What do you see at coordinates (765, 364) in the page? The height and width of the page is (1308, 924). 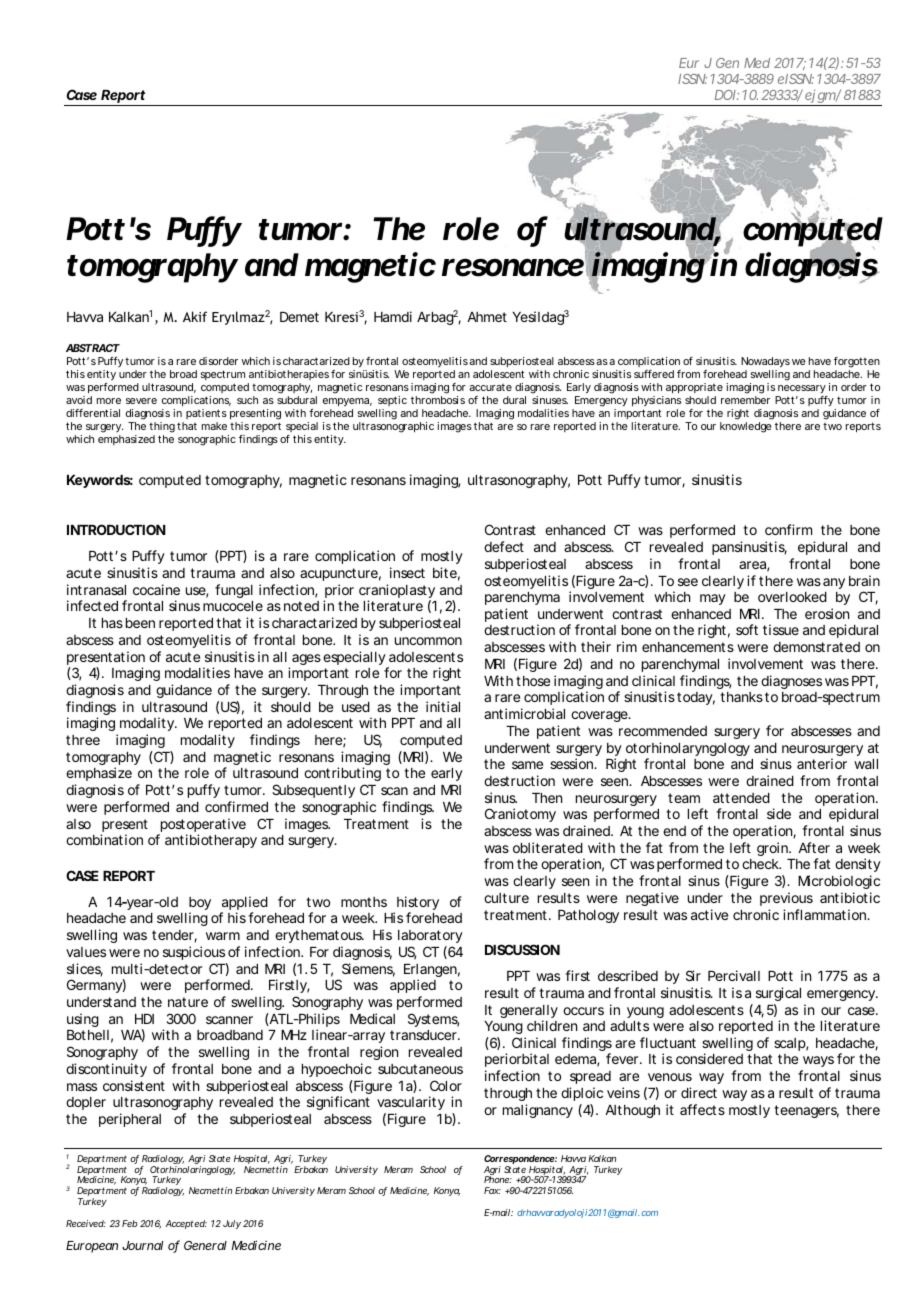 I see `Nowadays` at bounding box center [765, 364].
